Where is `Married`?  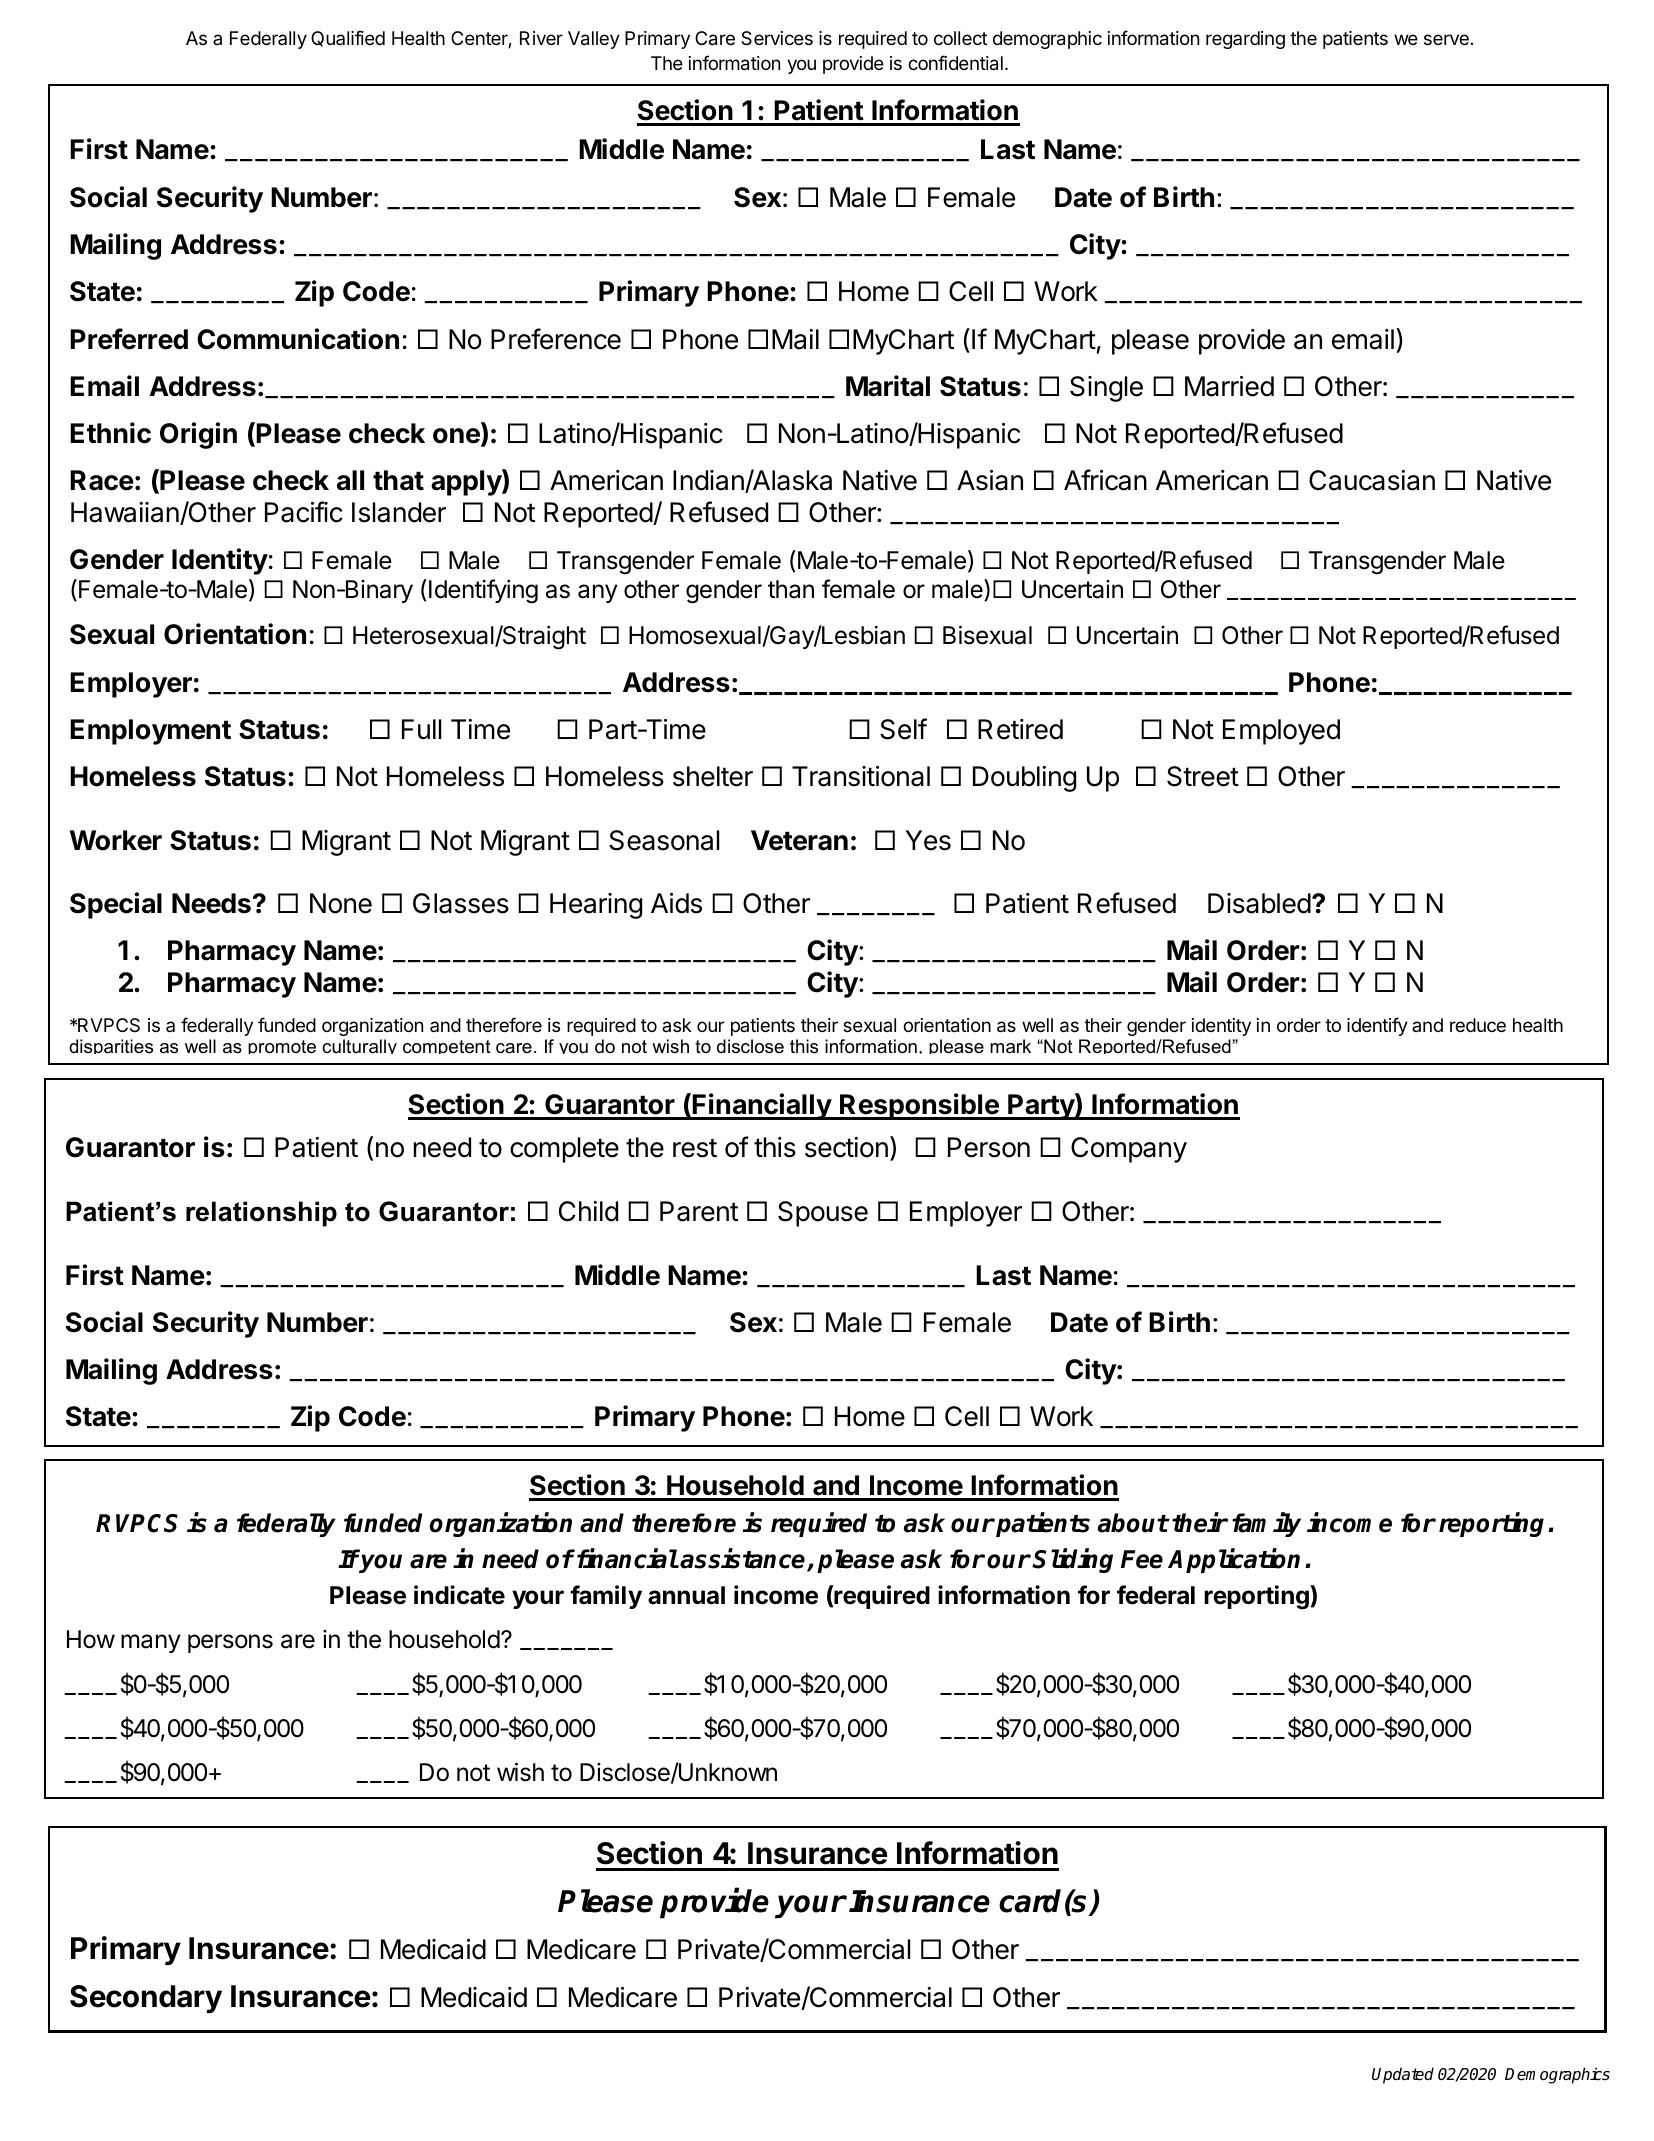
Married is located at coordinates (1229, 386).
